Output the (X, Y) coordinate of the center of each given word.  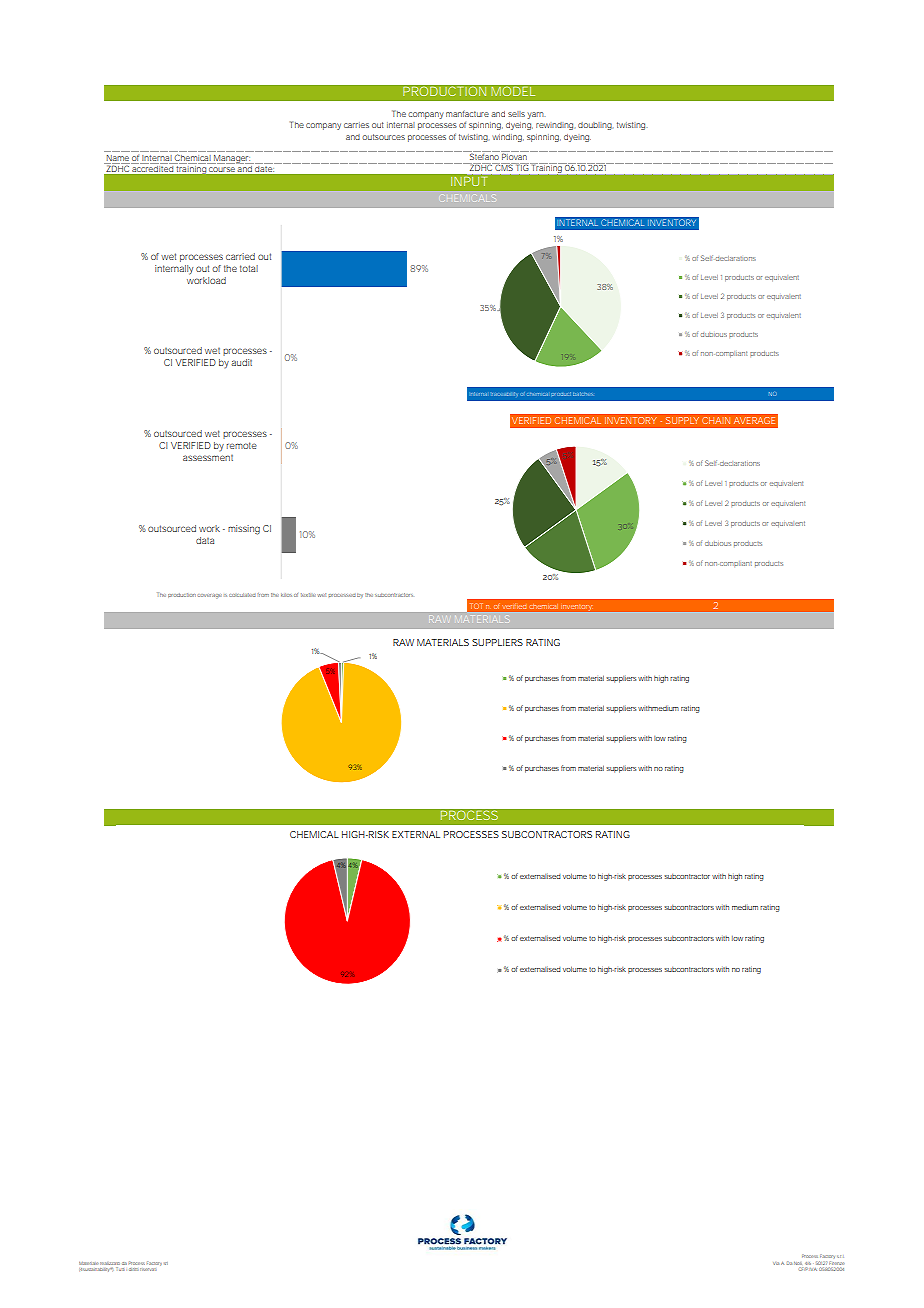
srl (166, 1263)
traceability (505, 394)
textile (308, 595)
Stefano (484, 155)
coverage (210, 595)
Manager (232, 159)
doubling (595, 126)
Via (776, 1263)
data (205, 540)
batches (583, 394)
